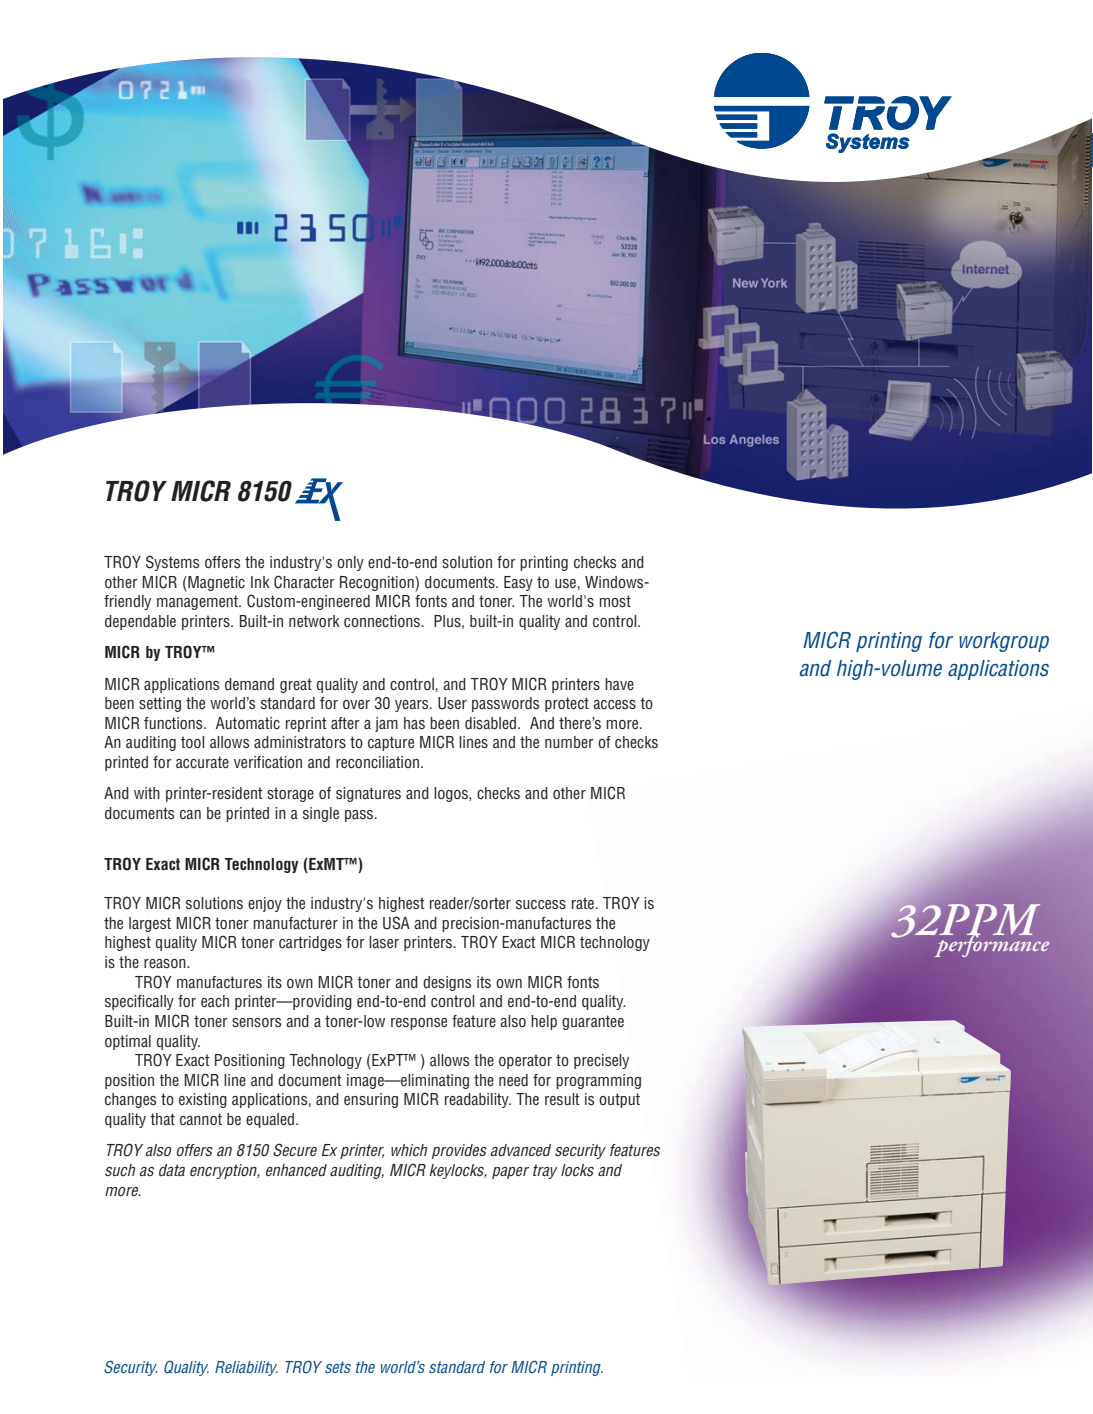 Image resolution: width=1093 pixels, height=1414 pixels. Describe the element at coordinates (615, 601) in the image. I see `most` at that location.
